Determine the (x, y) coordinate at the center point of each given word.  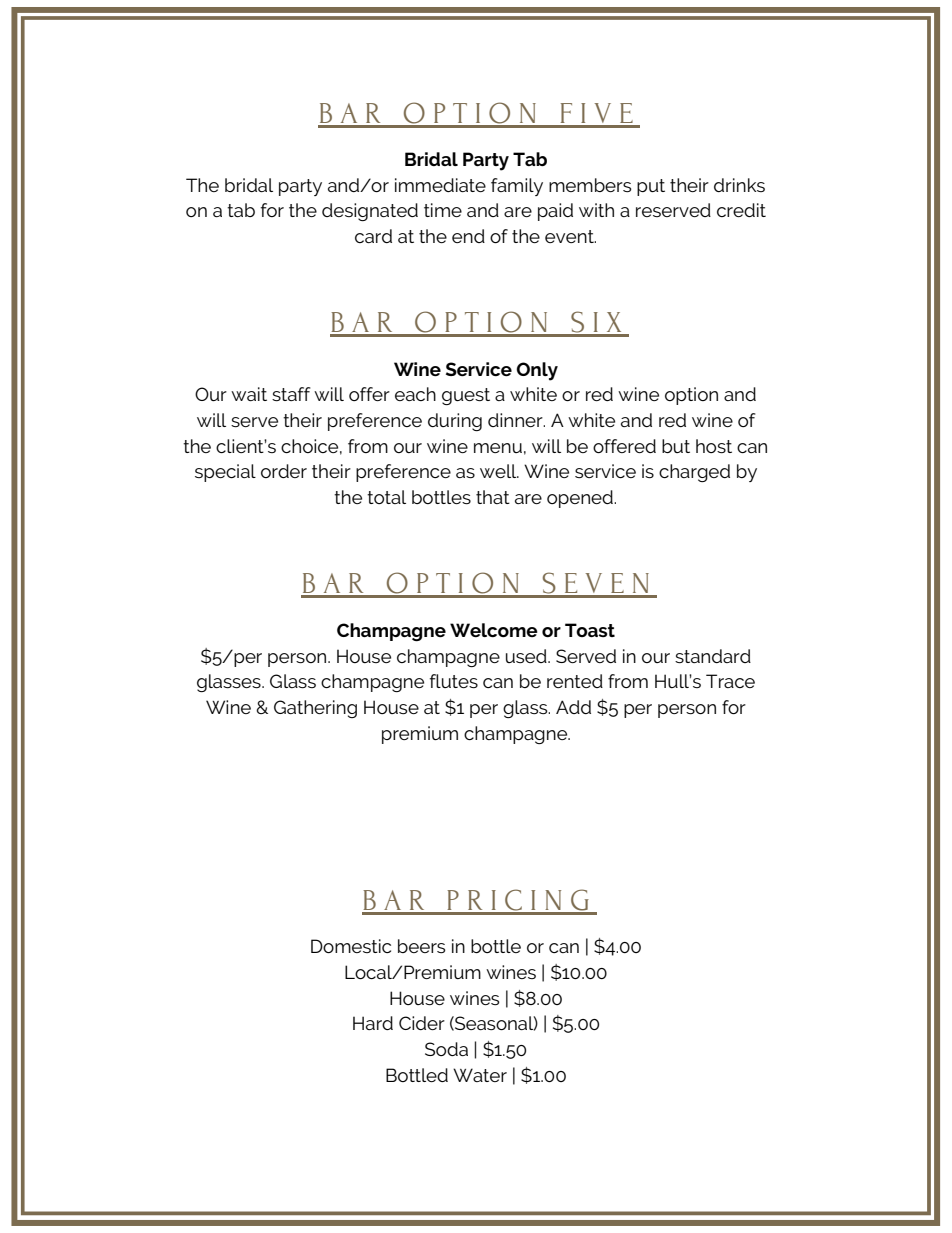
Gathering (315, 709)
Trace (730, 681)
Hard (373, 1023)
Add (573, 707)
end (468, 236)
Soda (446, 1049)
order (284, 471)
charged (694, 473)
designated (370, 212)
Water (480, 1075)
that (493, 497)
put (651, 187)
